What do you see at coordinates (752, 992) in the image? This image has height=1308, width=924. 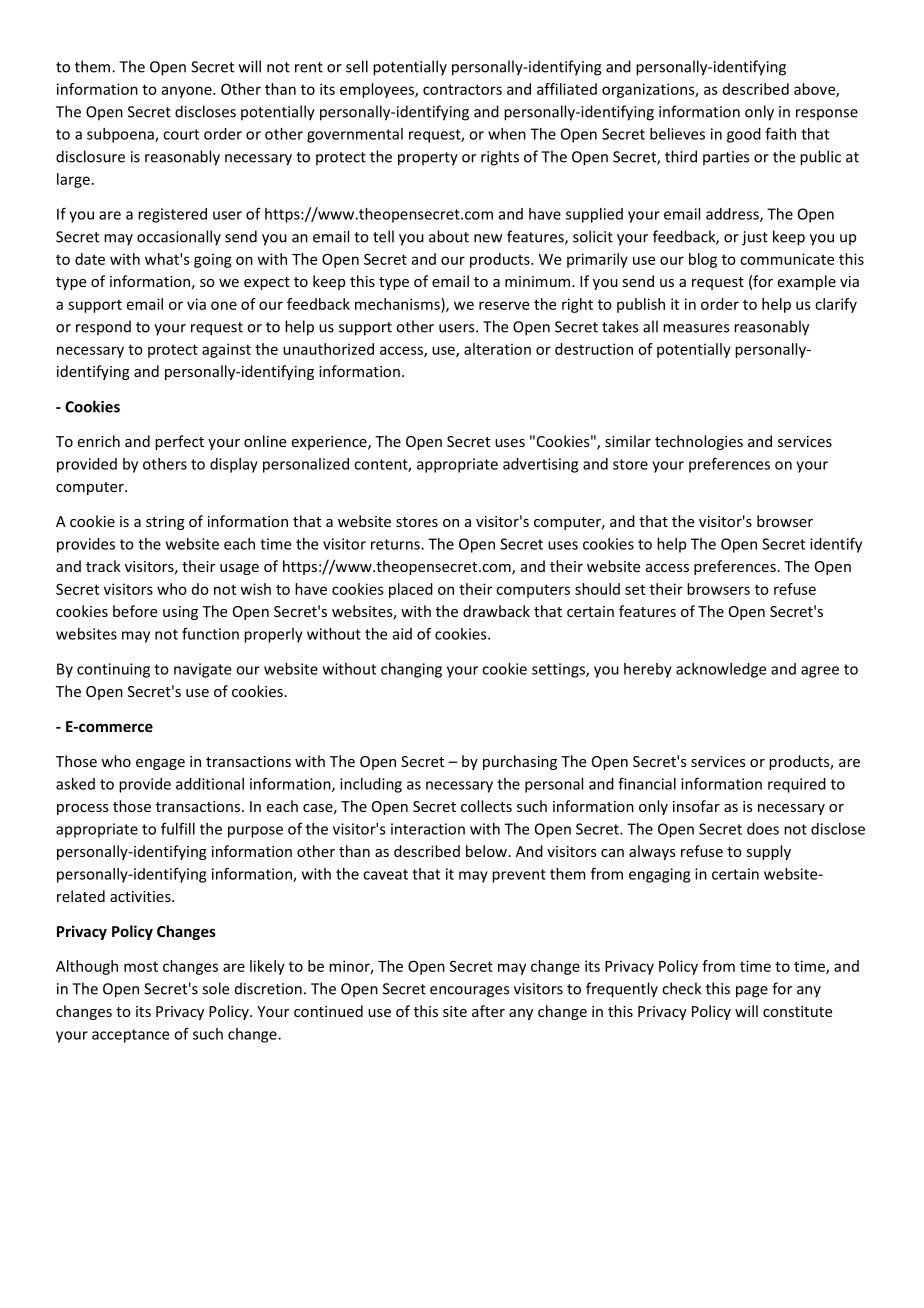 I see `page` at bounding box center [752, 992].
